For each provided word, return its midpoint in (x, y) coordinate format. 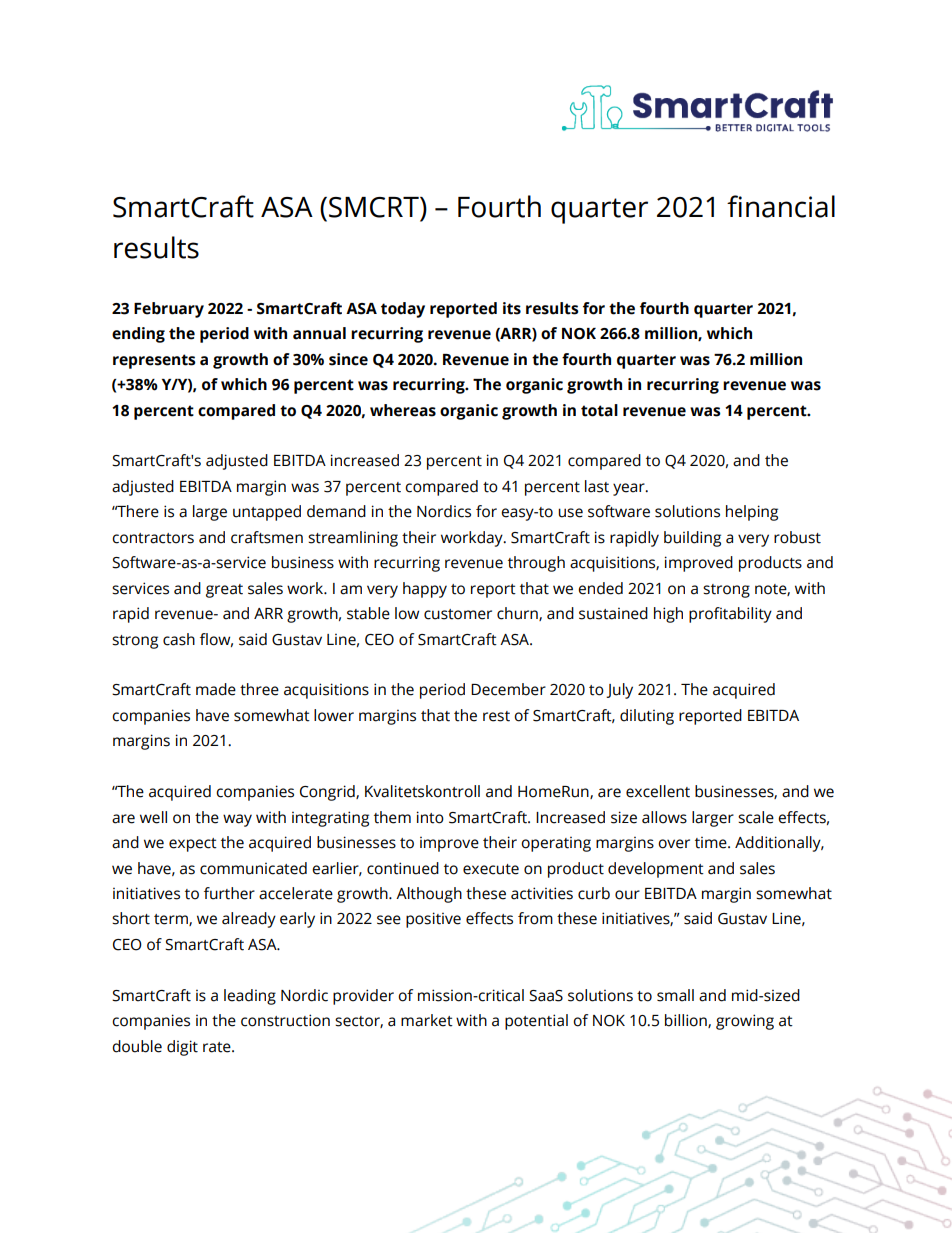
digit (182, 1048)
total (599, 410)
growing (745, 1022)
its (512, 308)
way (237, 820)
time (712, 842)
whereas (403, 410)
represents (154, 361)
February (169, 310)
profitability (730, 615)
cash (179, 639)
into (430, 817)
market (427, 1020)
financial (781, 206)
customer (458, 614)
